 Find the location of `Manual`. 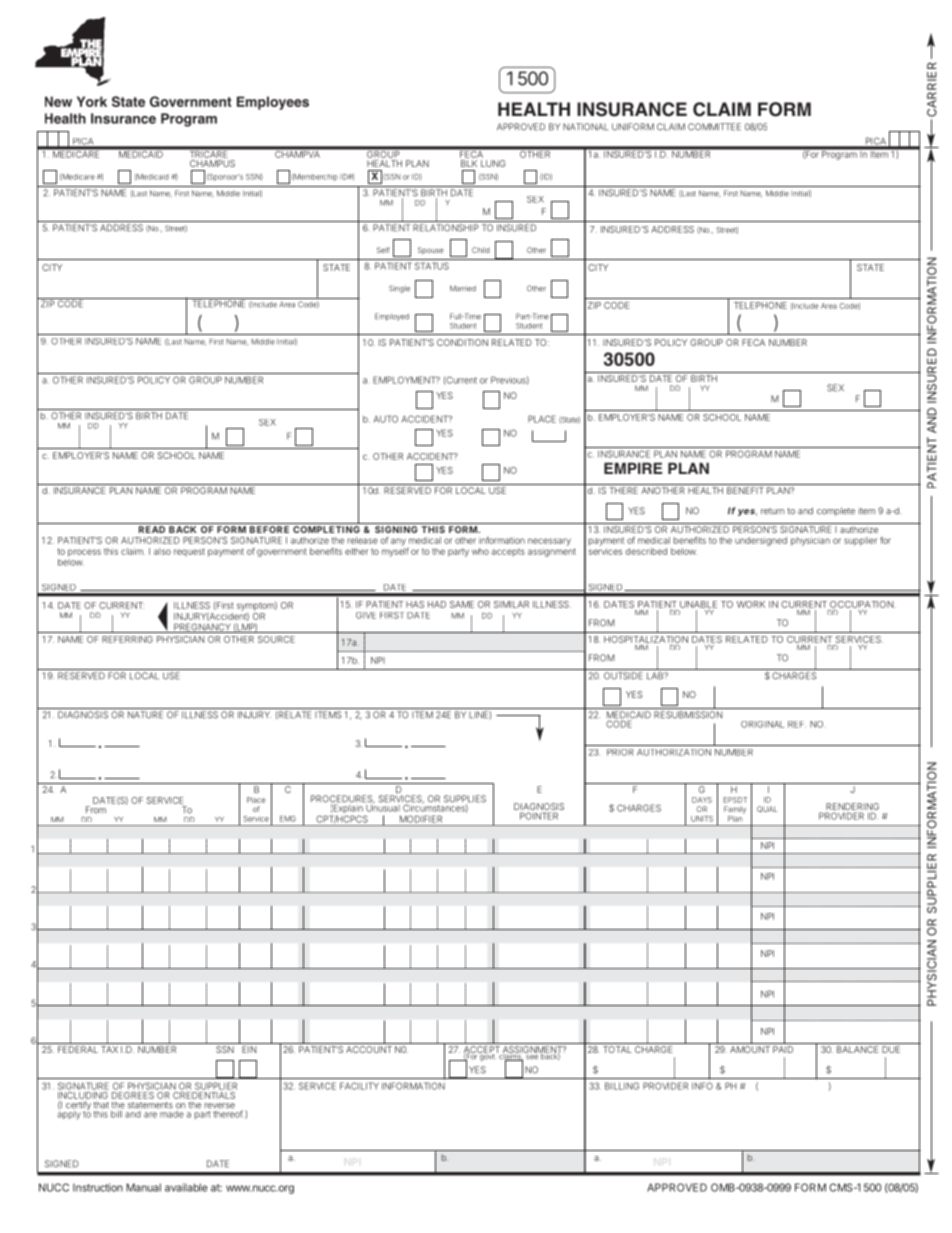

Manual is located at coordinates (143, 1187).
